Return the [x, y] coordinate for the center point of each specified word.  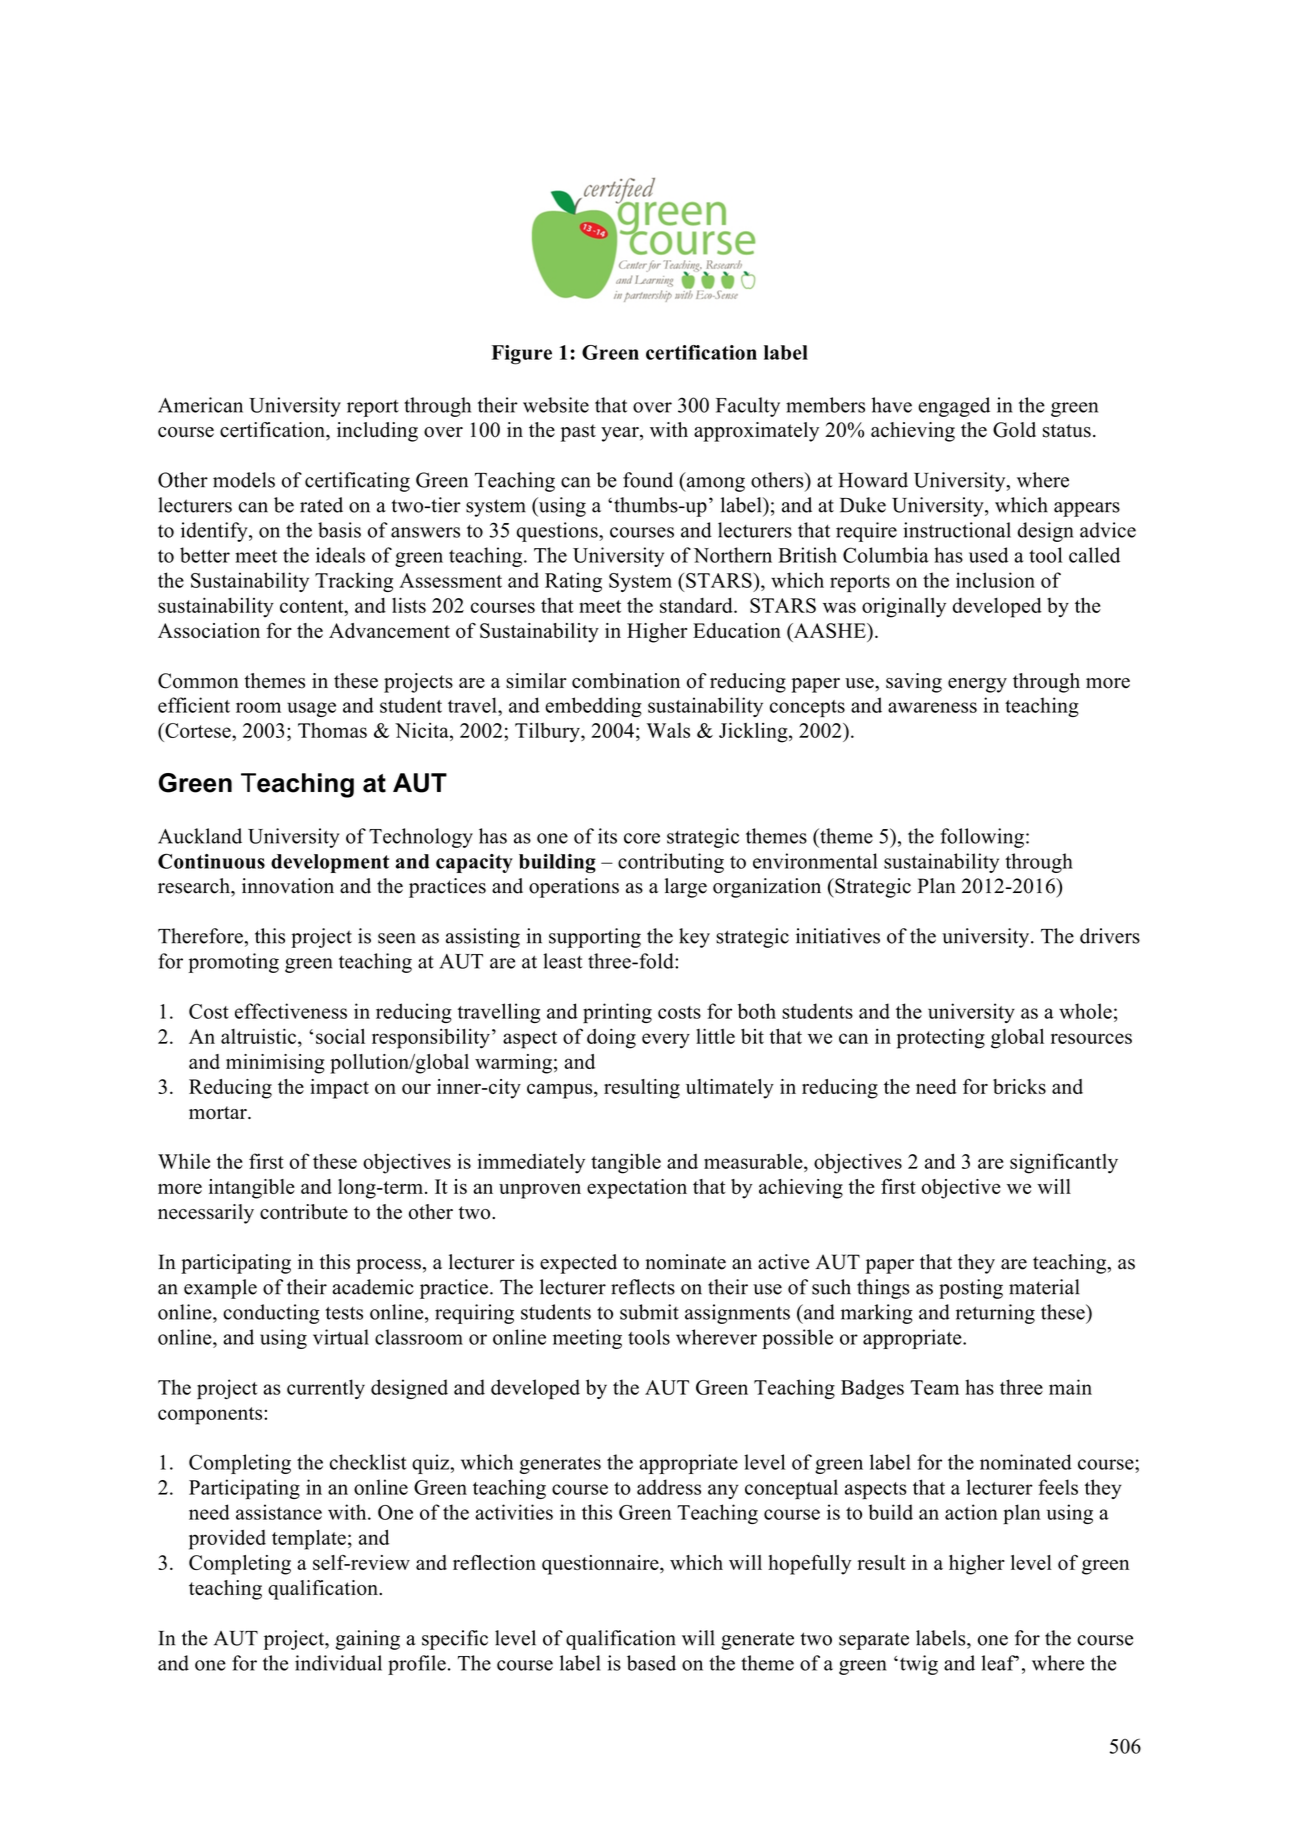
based [651, 1663]
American [200, 405]
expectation [637, 1189]
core [642, 838]
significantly [1064, 1163]
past [578, 433]
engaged [954, 407]
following [982, 838]
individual [338, 1663]
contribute [304, 1212]
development [330, 863]
